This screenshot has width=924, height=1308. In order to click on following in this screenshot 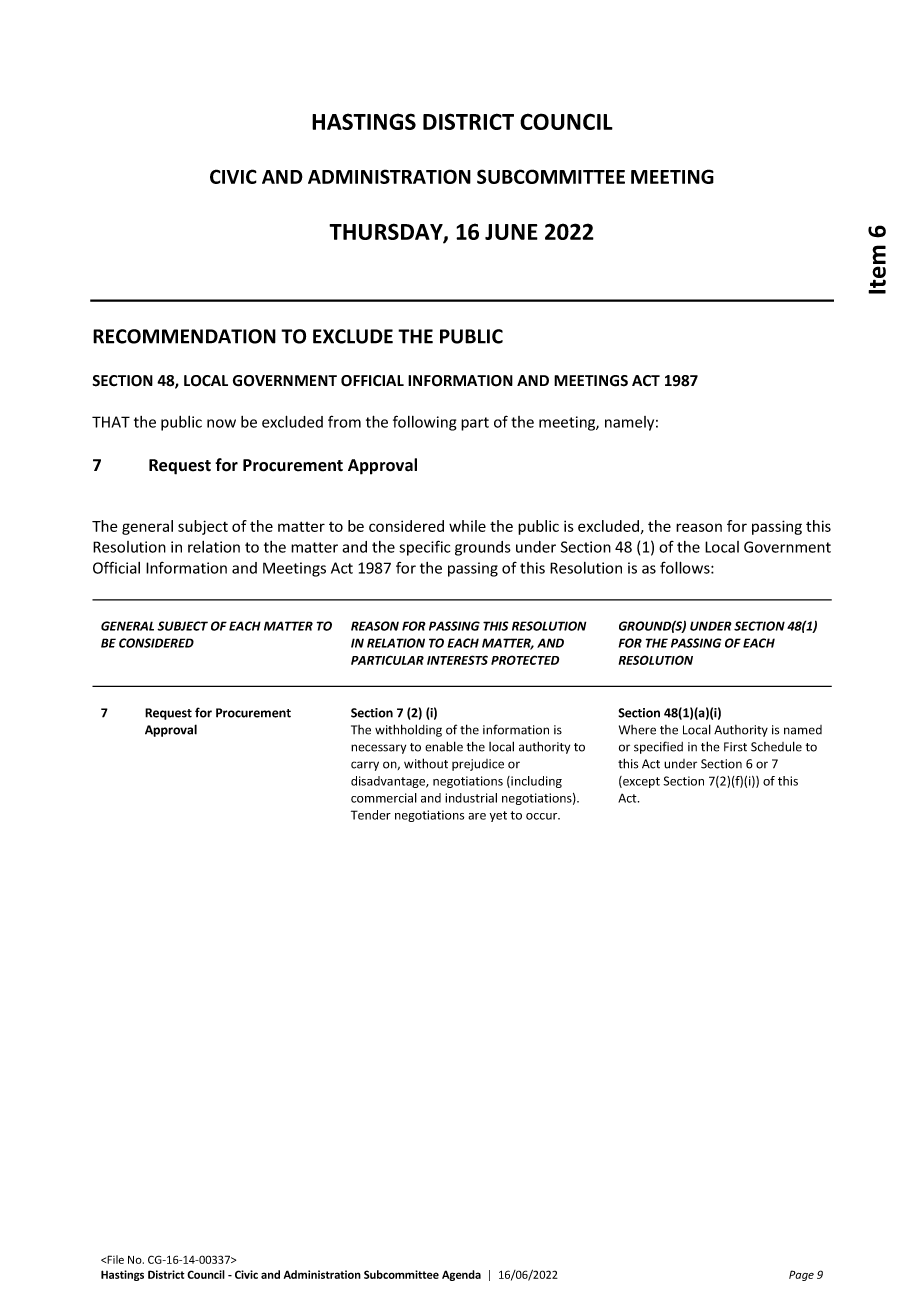, I will do `click(424, 423)`.
